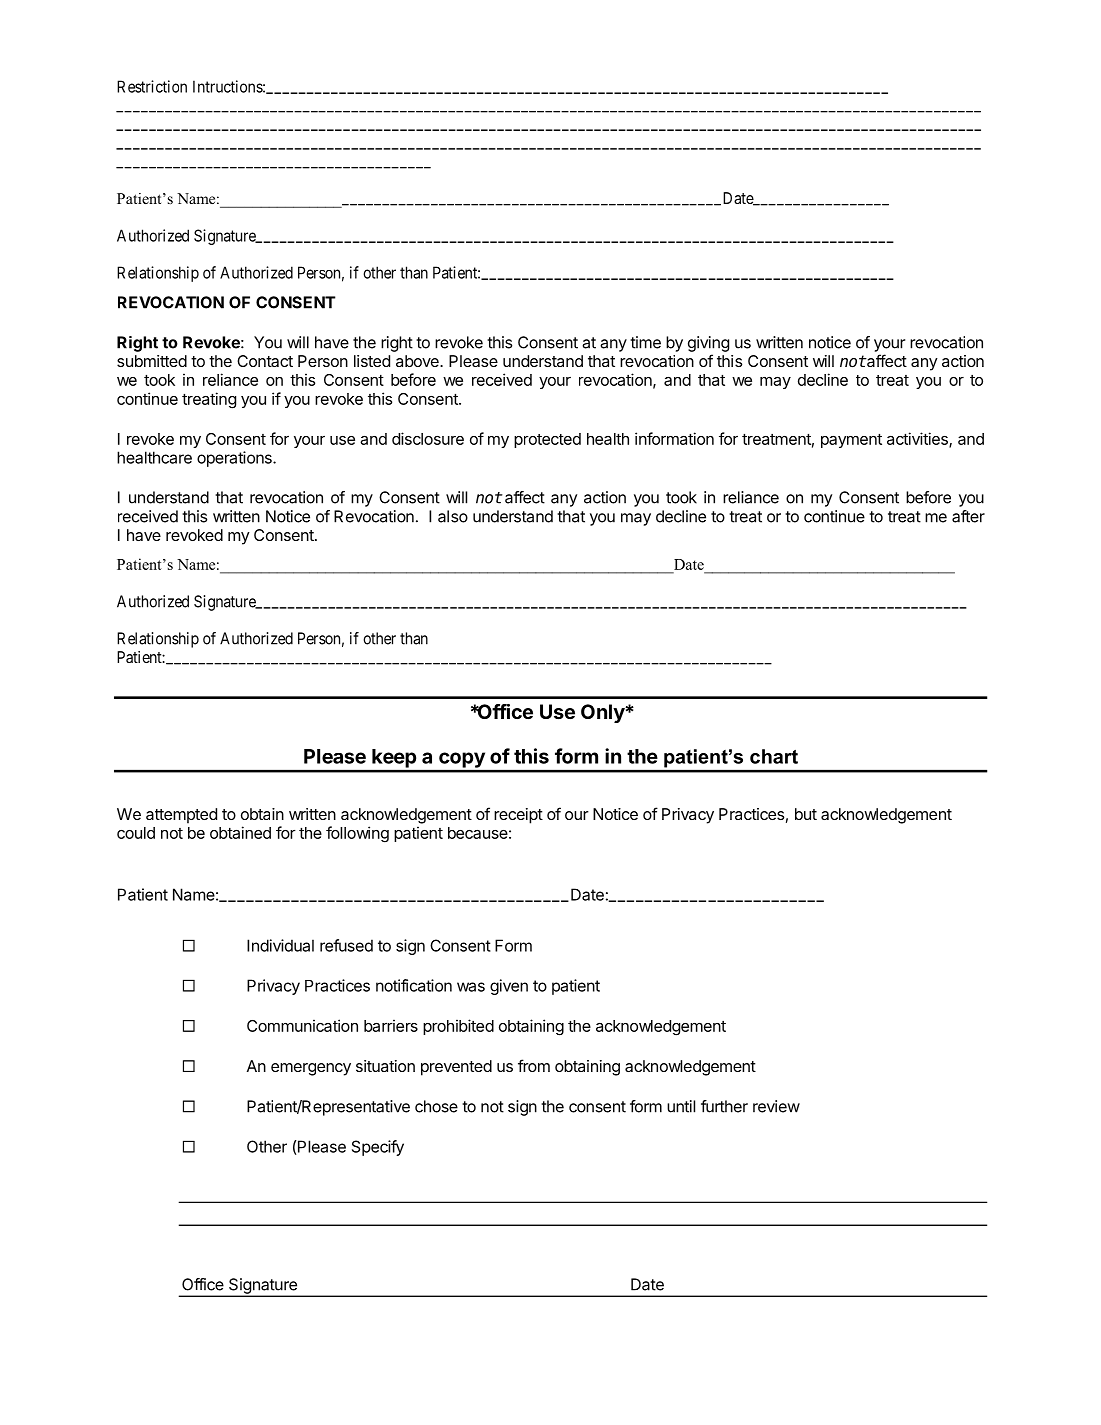 Image resolution: width=1101 pixels, height=1425 pixels. Describe the element at coordinates (806, 814) in the screenshot. I see `but` at that location.
